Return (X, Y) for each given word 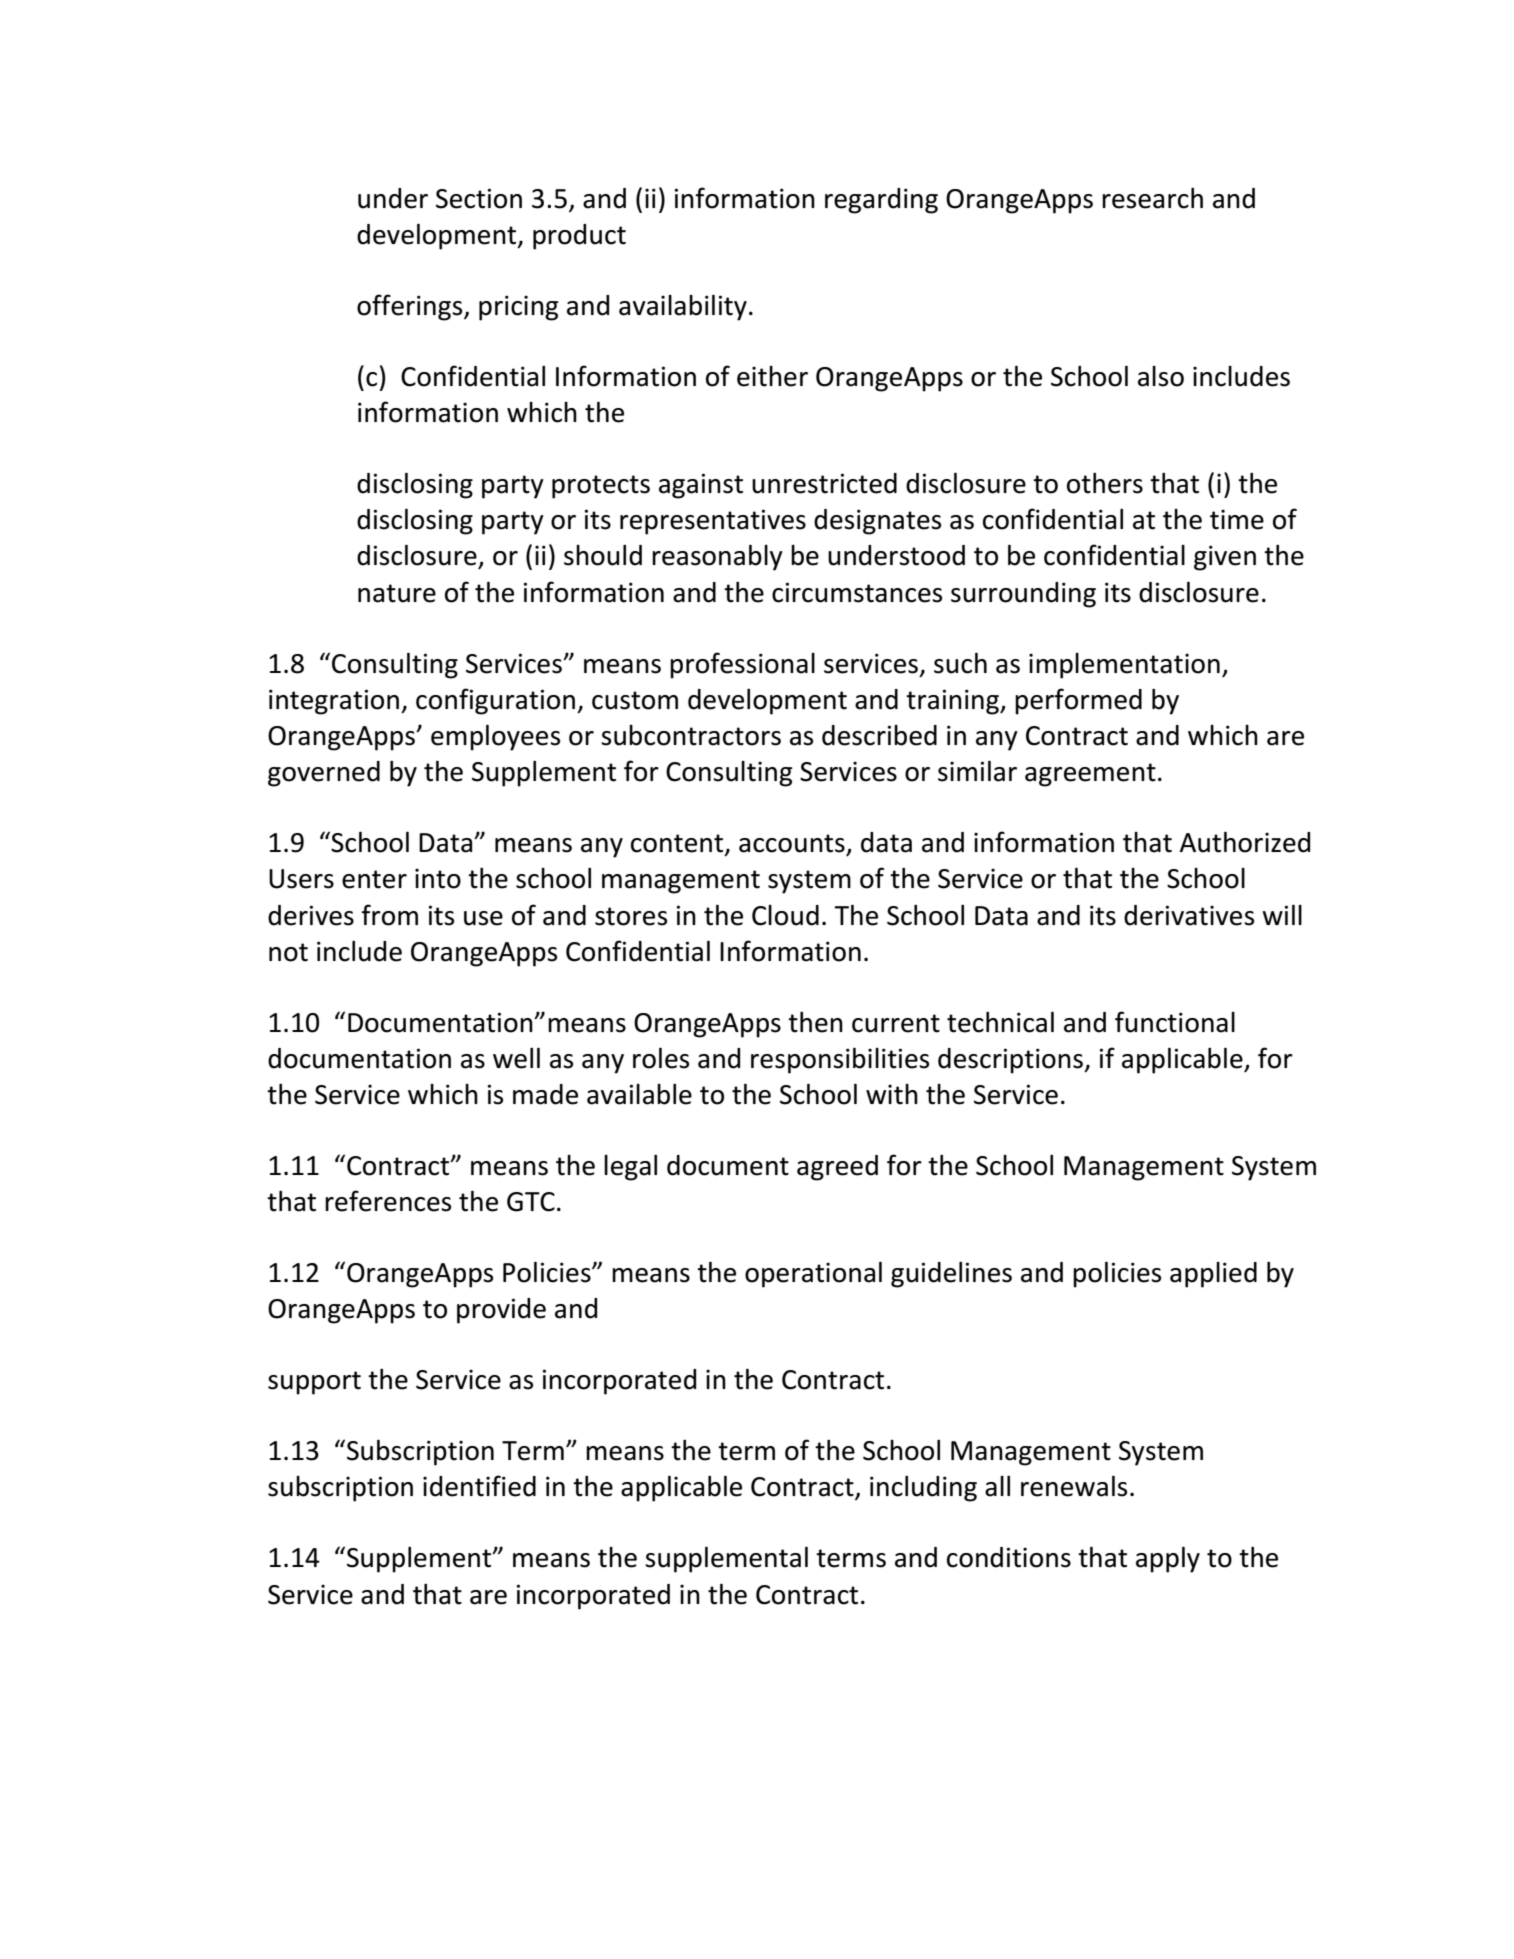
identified (479, 1486)
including (923, 1489)
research (1152, 198)
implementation (1124, 666)
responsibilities (840, 1061)
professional (742, 665)
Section (479, 198)
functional (1175, 1022)
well (516, 1058)
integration (335, 702)
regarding (881, 201)
